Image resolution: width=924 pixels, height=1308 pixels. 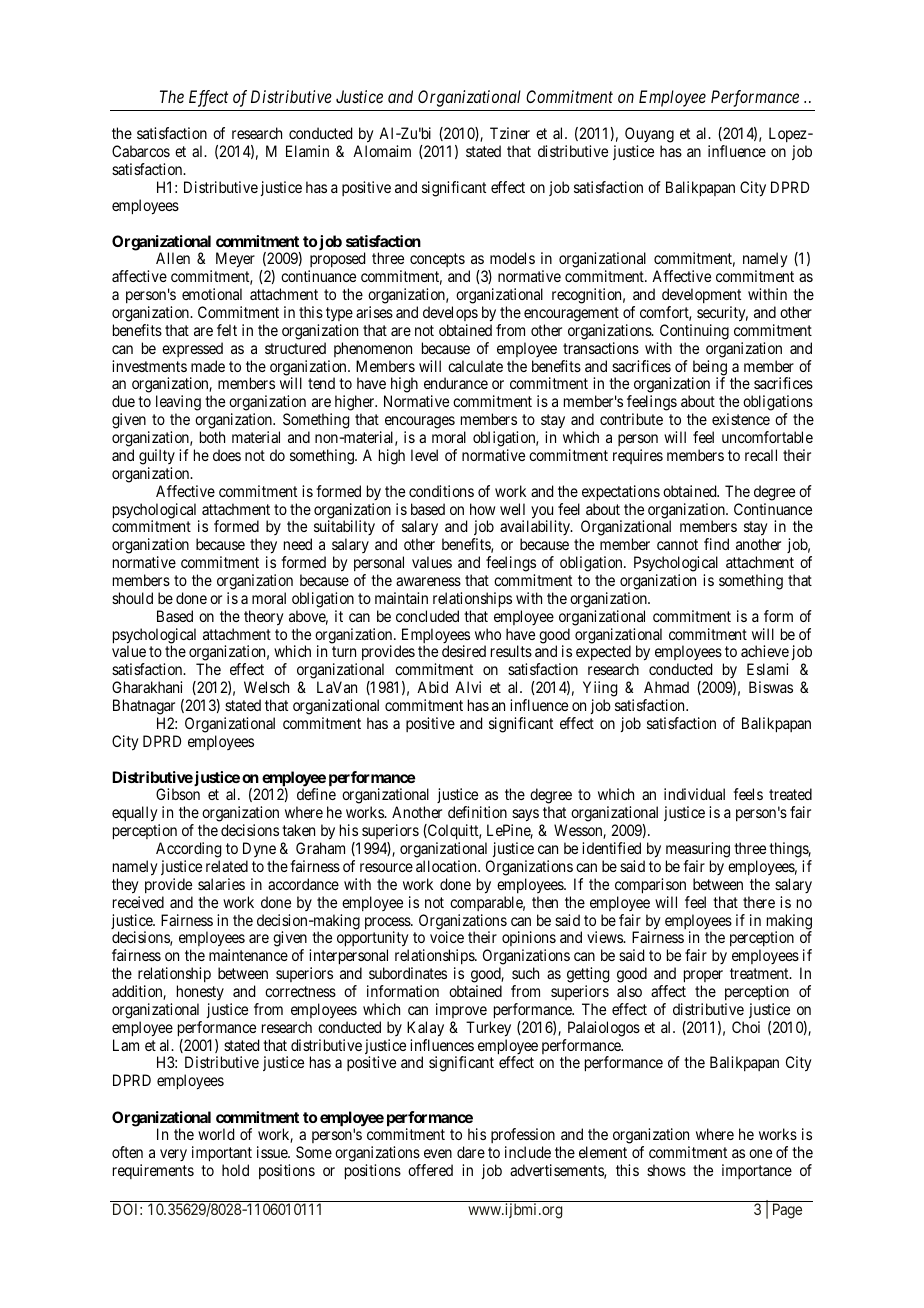 What do you see at coordinates (701, 295) in the page?
I see `development` at bounding box center [701, 295].
